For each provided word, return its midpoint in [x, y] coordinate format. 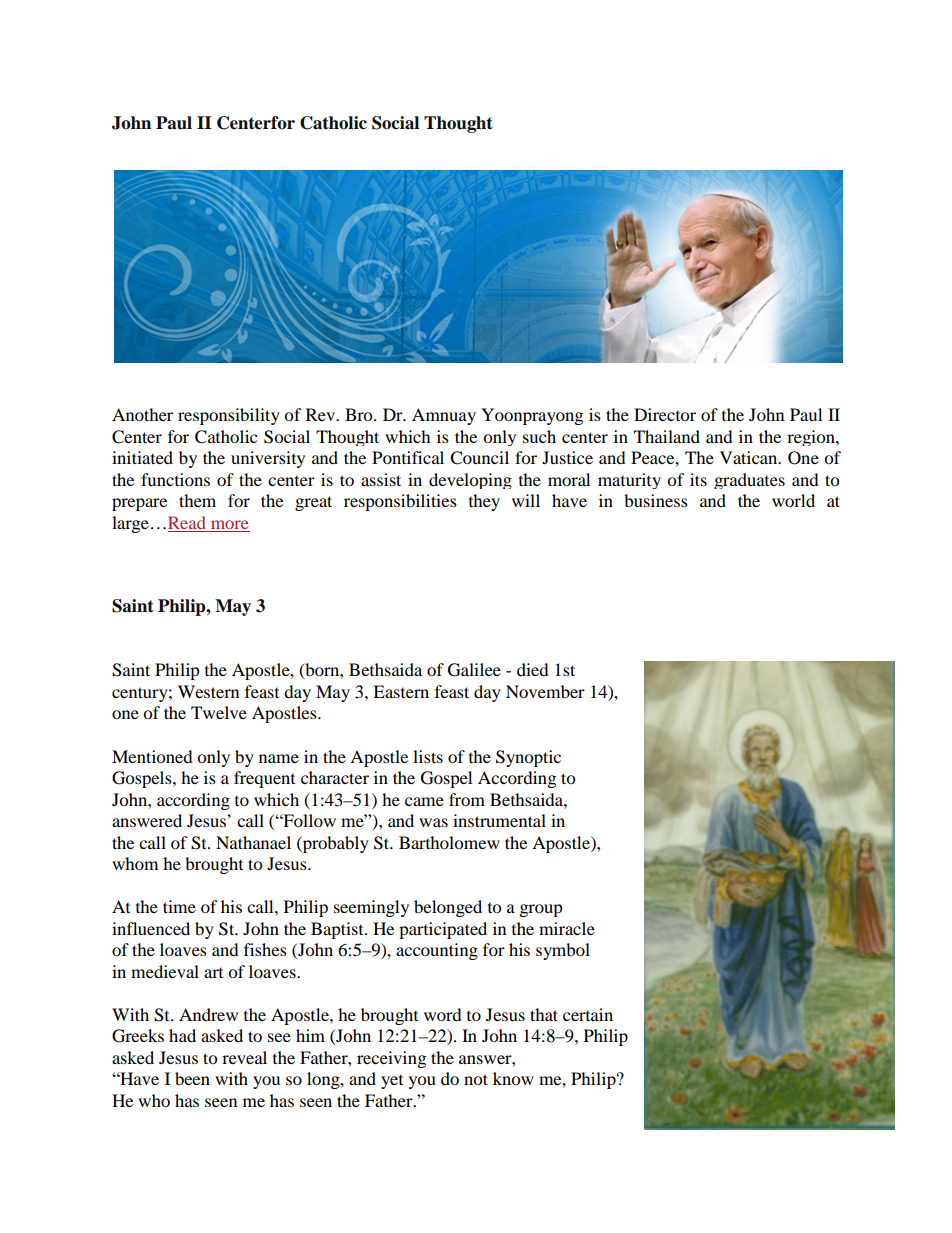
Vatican [750, 457]
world [793, 500]
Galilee [474, 670]
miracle [567, 928]
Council [479, 458]
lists [428, 756]
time [179, 906]
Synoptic [528, 758]
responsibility [229, 416]
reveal [244, 1057]
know [513, 1078]
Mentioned [152, 756]
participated [443, 930]
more [230, 524]
